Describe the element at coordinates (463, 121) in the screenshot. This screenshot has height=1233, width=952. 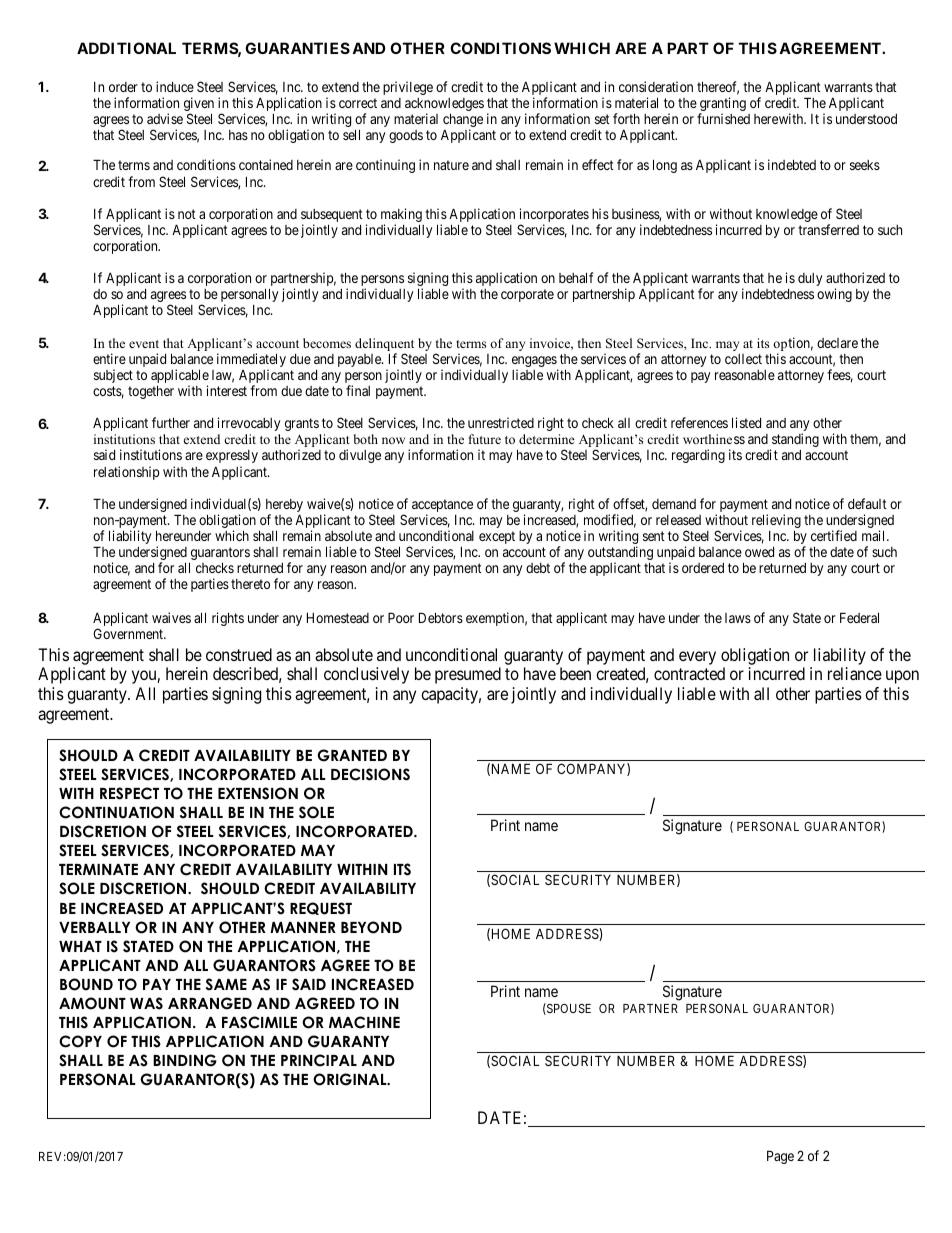
I see `change` at that location.
